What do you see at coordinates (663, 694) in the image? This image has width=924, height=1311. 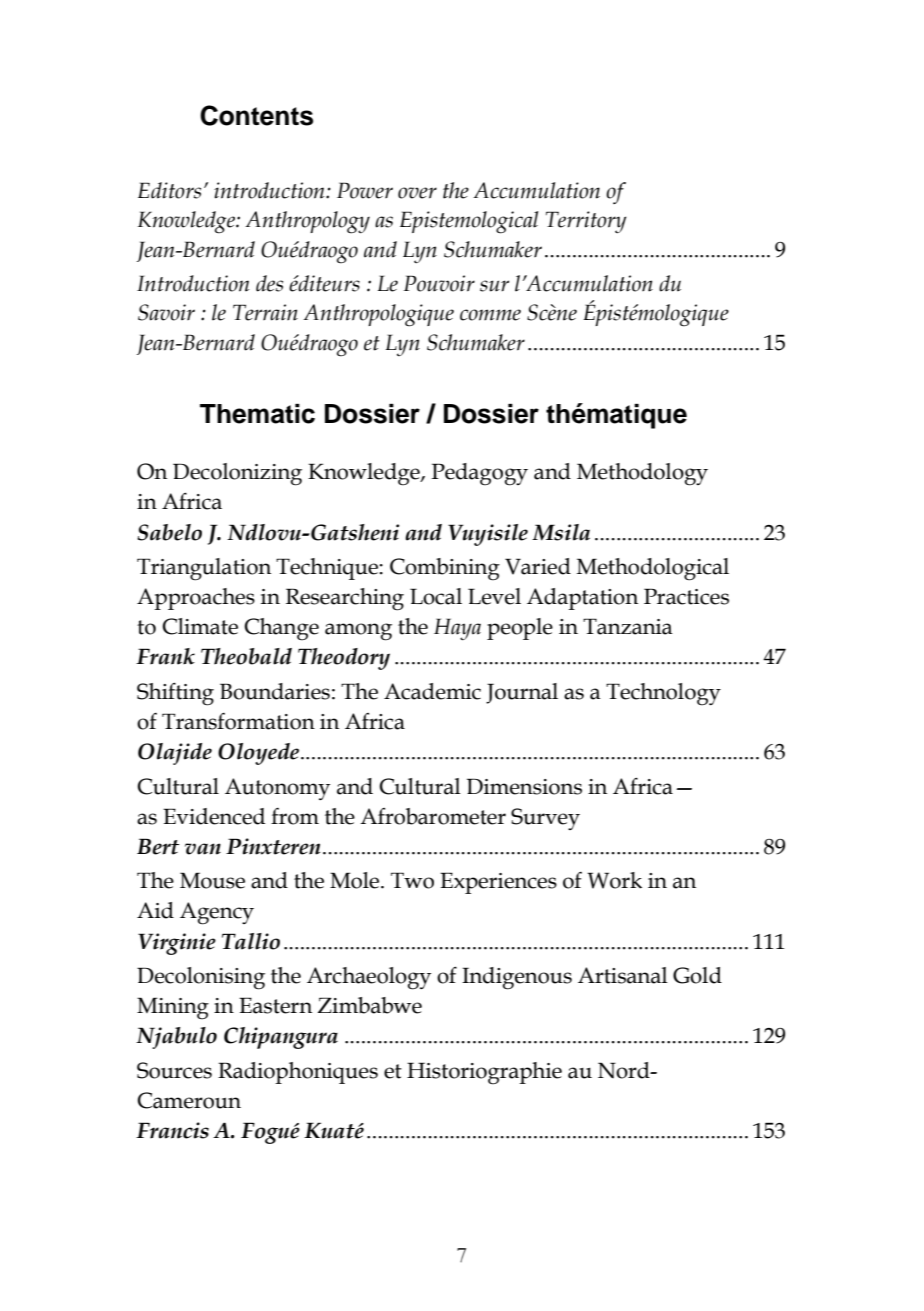 I see `Technology` at bounding box center [663, 694].
